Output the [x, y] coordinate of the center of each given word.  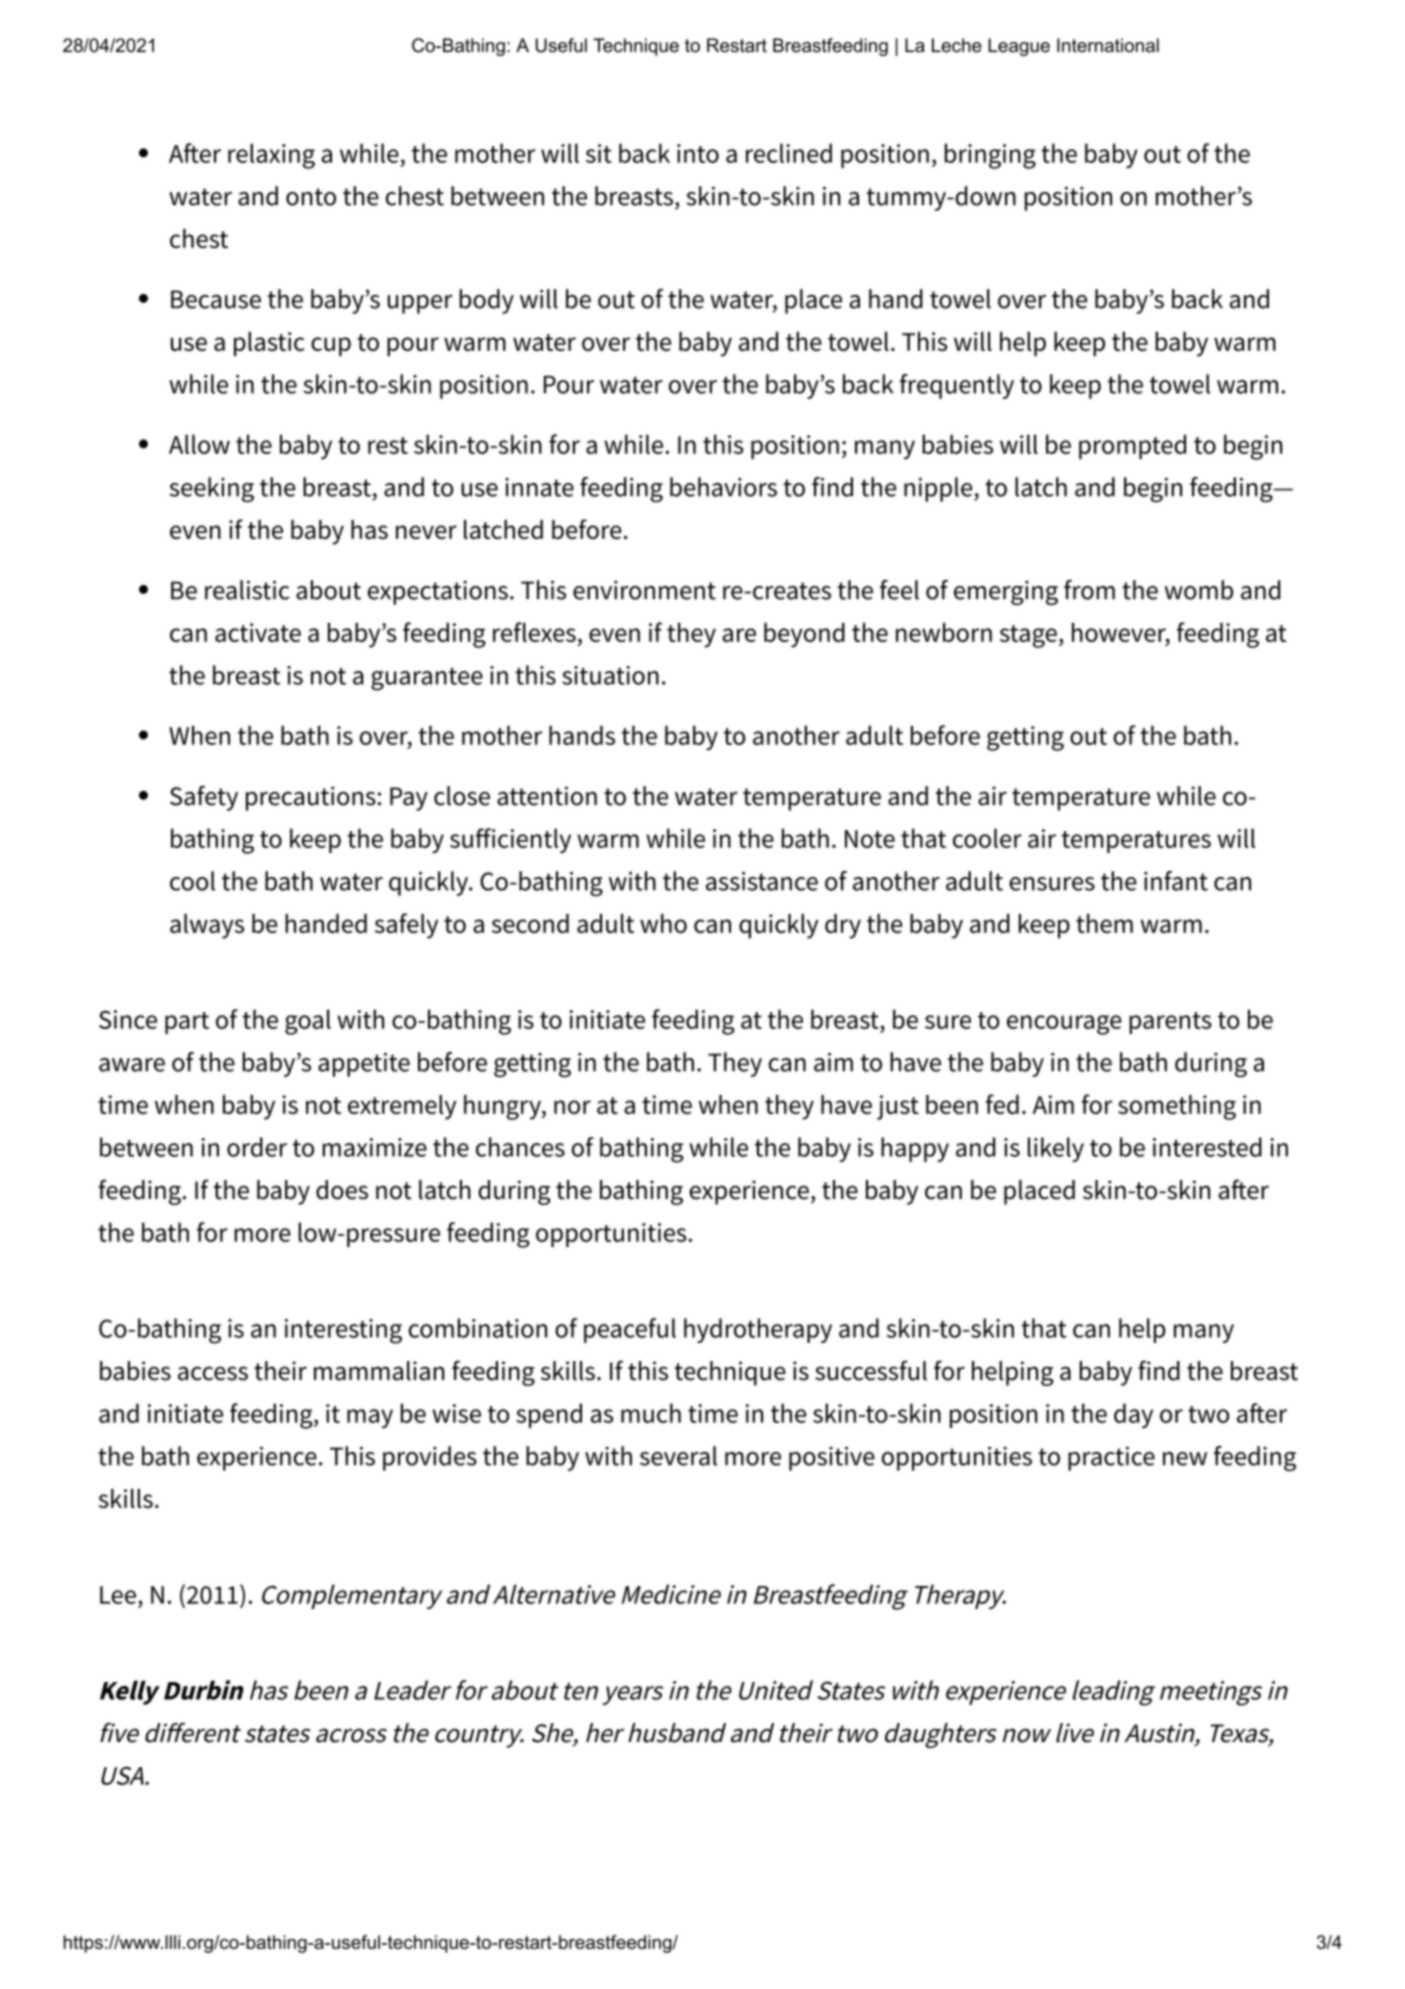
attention [547, 796]
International [1108, 45]
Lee [118, 1595]
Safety [204, 798]
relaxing [271, 156]
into [698, 153]
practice [1111, 1458]
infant [1176, 881]
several [678, 1456]
